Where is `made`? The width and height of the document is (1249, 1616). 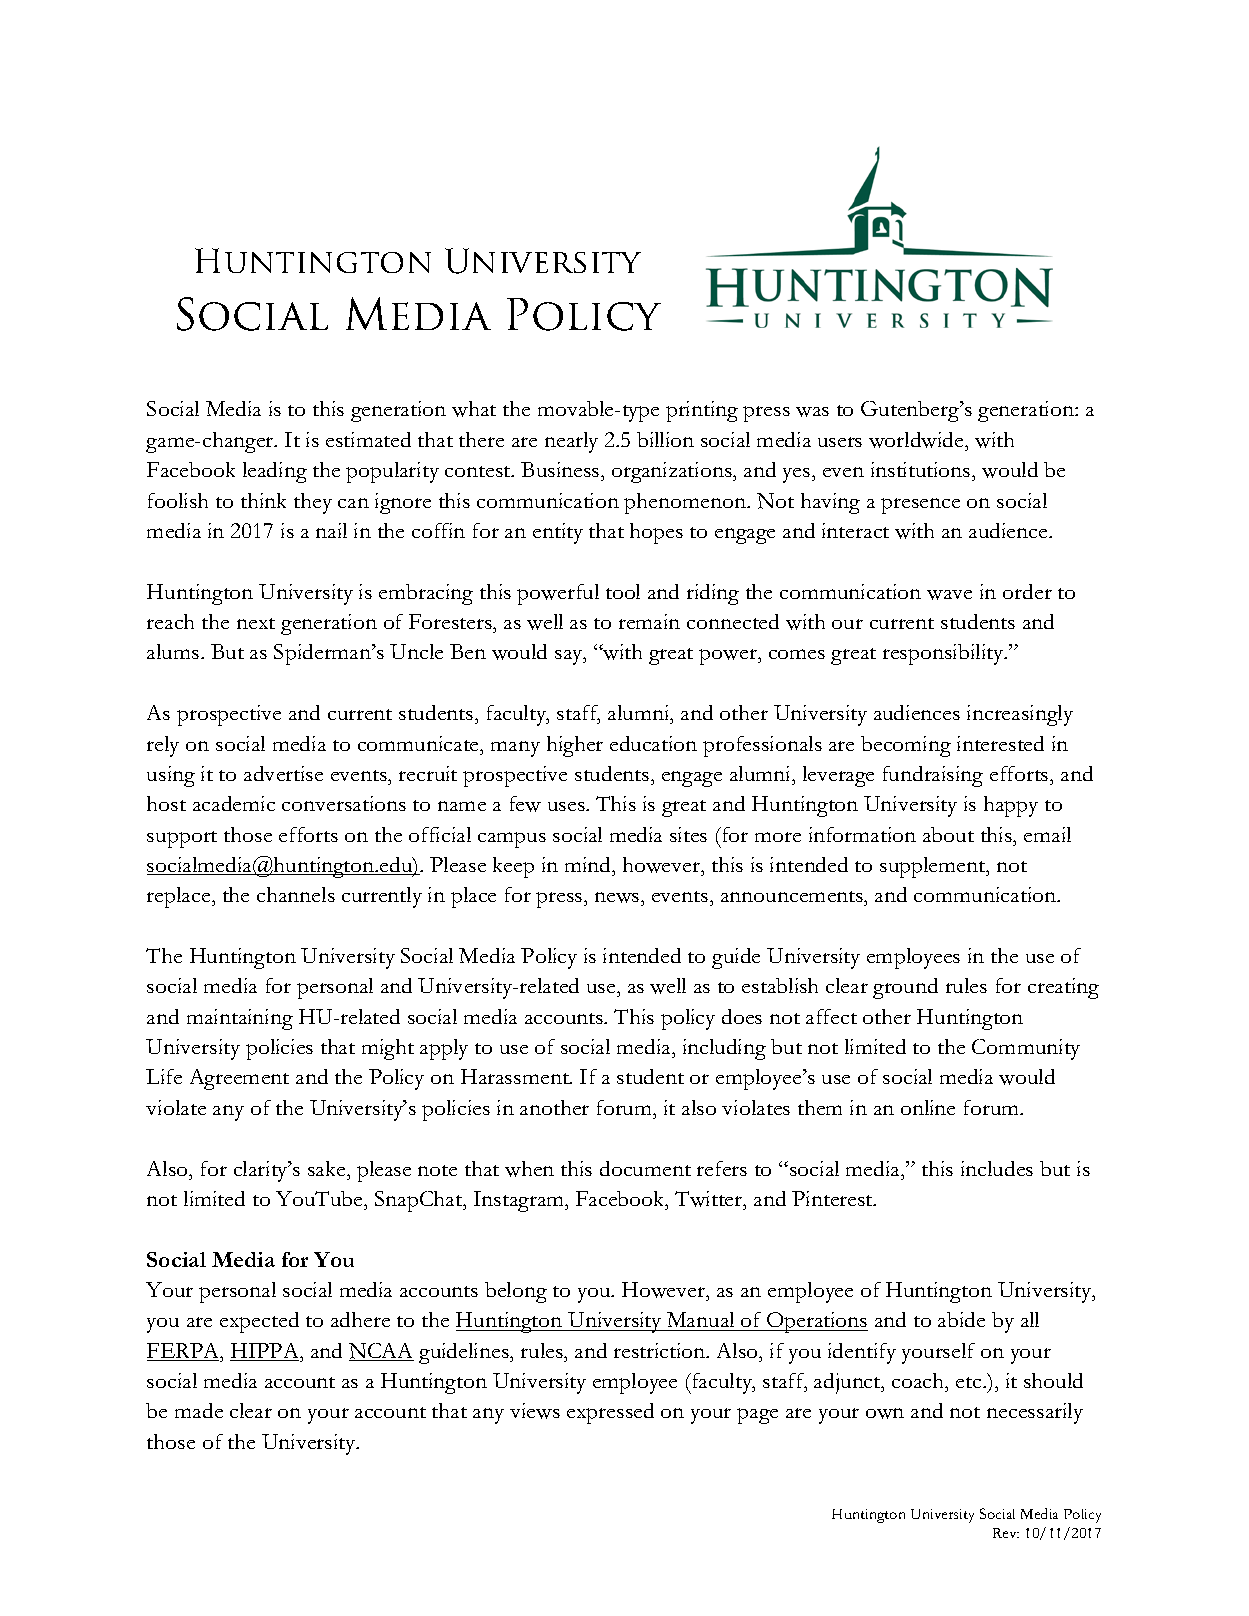 made is located at coordinates (199, 1410).
